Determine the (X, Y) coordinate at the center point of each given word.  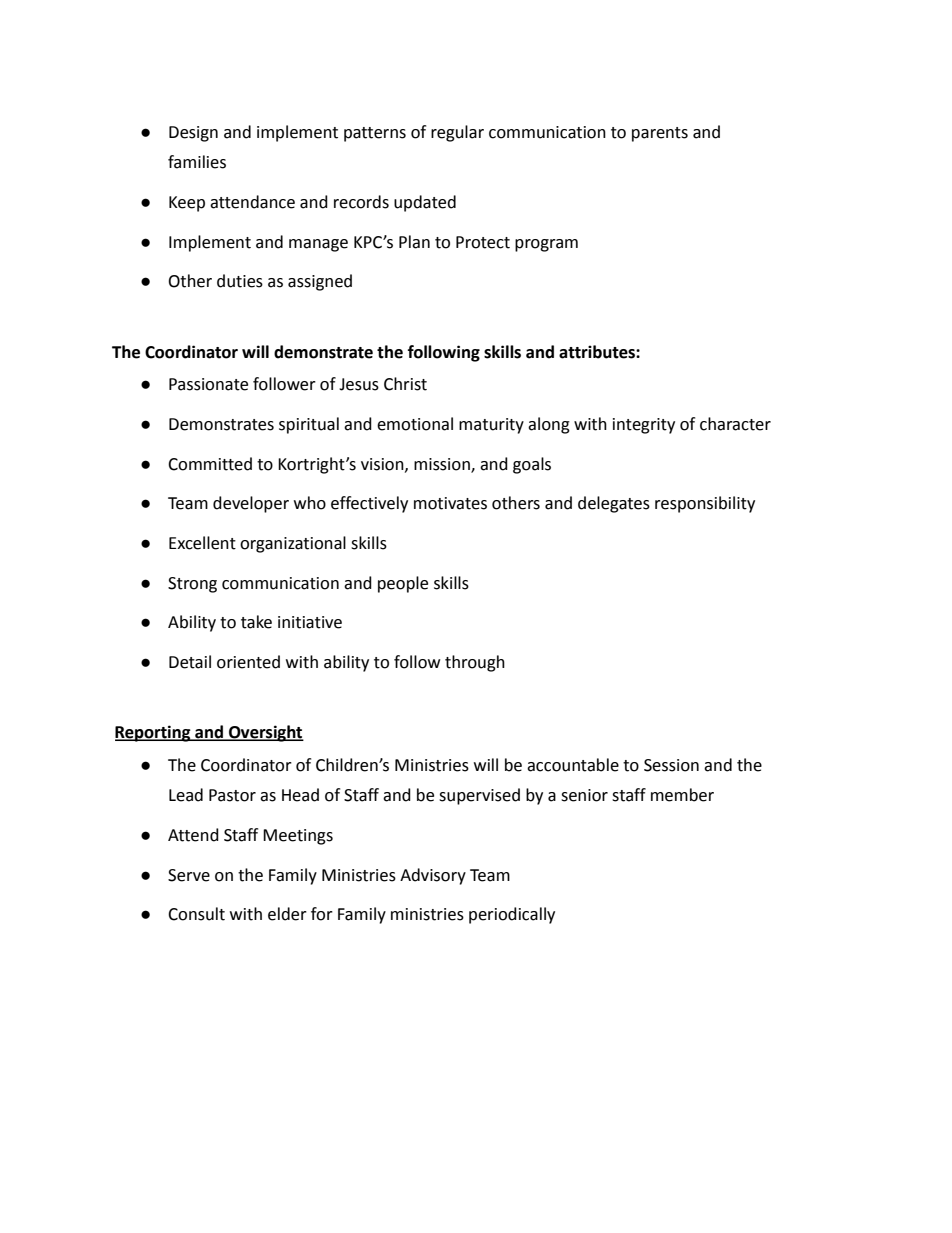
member (682, 795)
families (197, 162)
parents (660, 134)
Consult (196, 914)
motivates (450, 503)
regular (457, 133)
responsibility (705, 504)
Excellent (202, 543)
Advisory (433, 876)
